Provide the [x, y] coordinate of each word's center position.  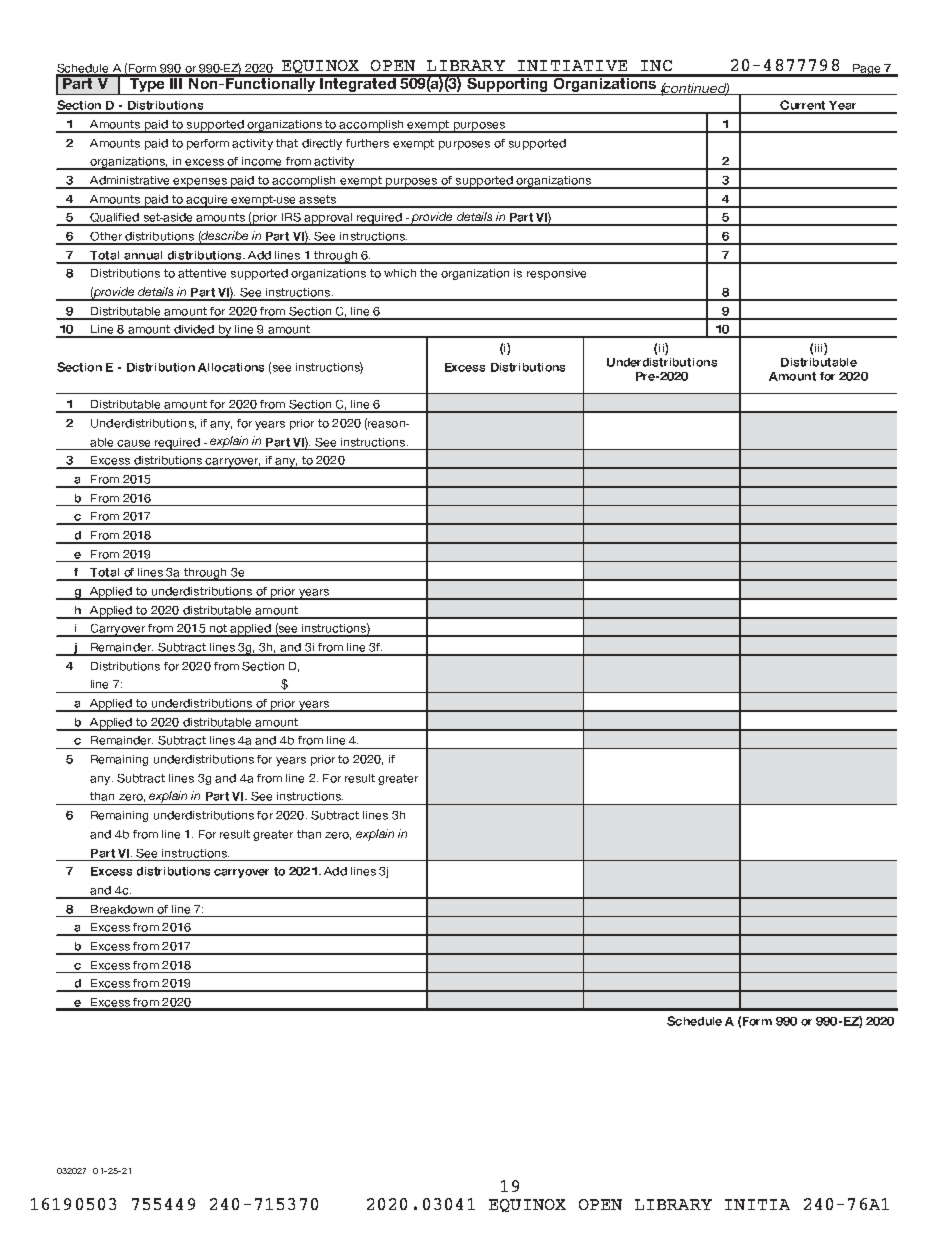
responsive [556, 274]
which [400, 273]
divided [194, 331]
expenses [200, 183]
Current [803, 106]
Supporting [507, 85]
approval [328, 219]
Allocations [231, 367]
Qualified [114, 219]
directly [322, 144]
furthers [367, 143]
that [287, 143]
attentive [202, 273]
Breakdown [122, 909]
